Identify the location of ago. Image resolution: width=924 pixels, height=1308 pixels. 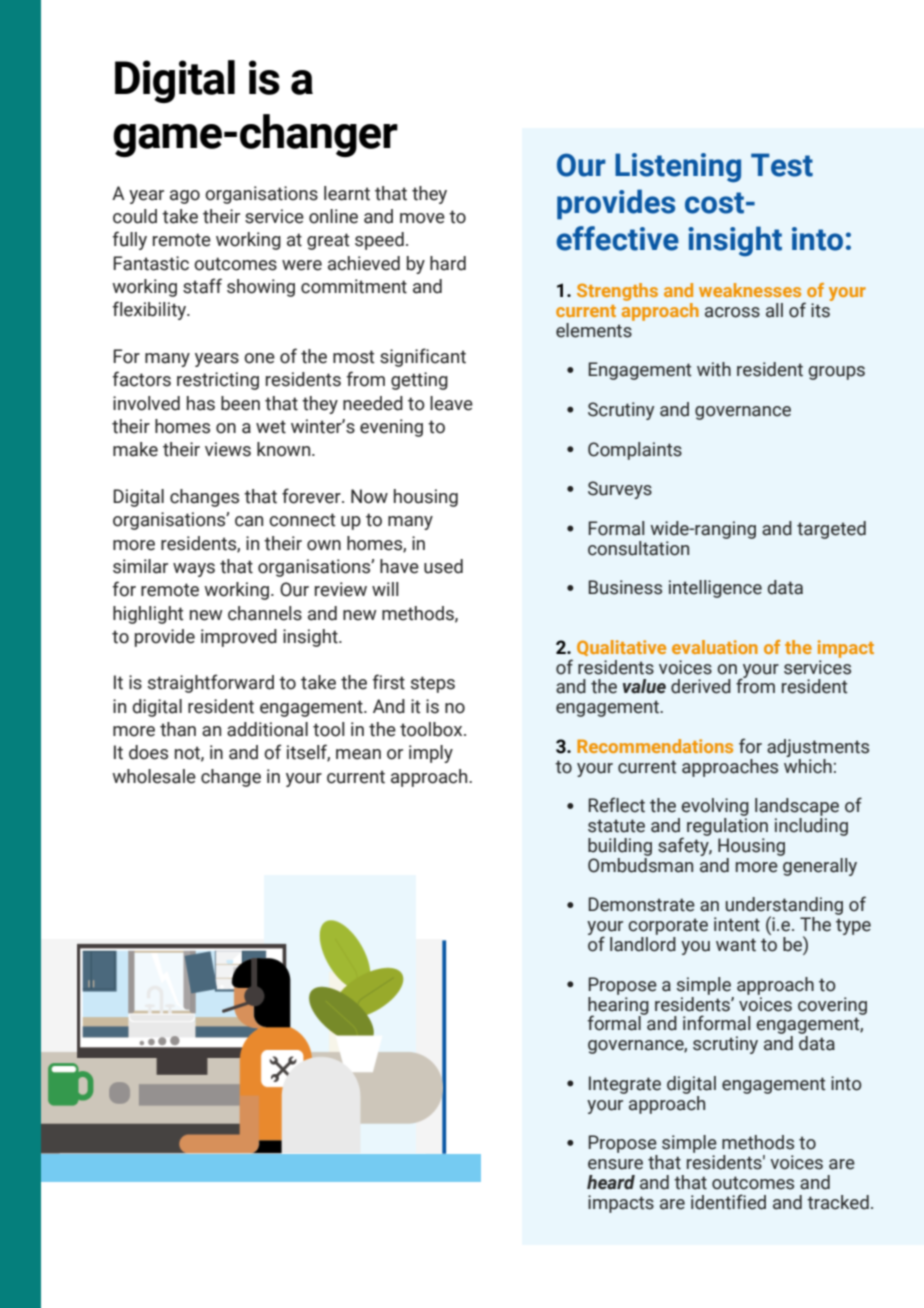
(185, 197).
